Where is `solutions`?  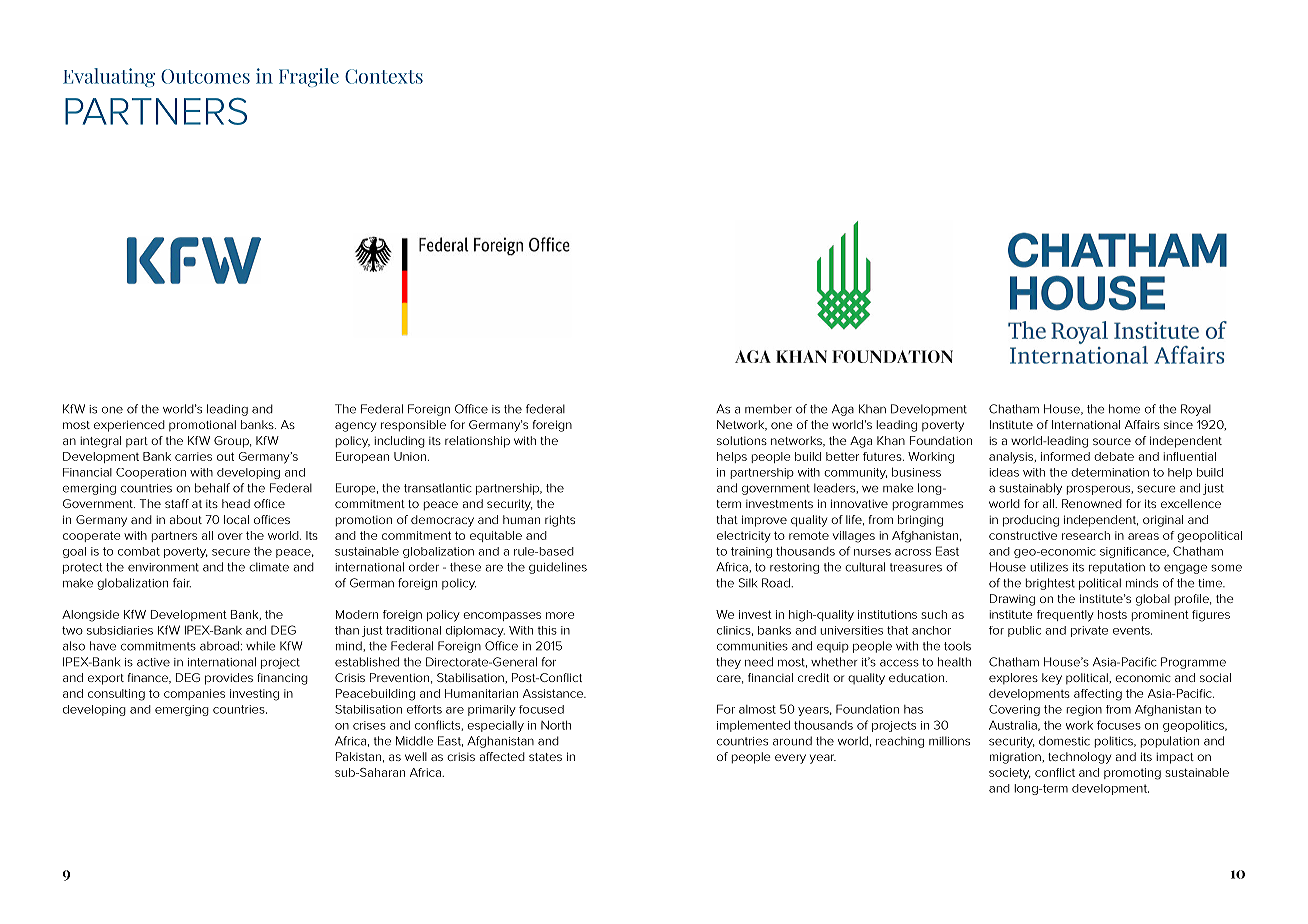 solutions is located at coordinates (742, 440).
